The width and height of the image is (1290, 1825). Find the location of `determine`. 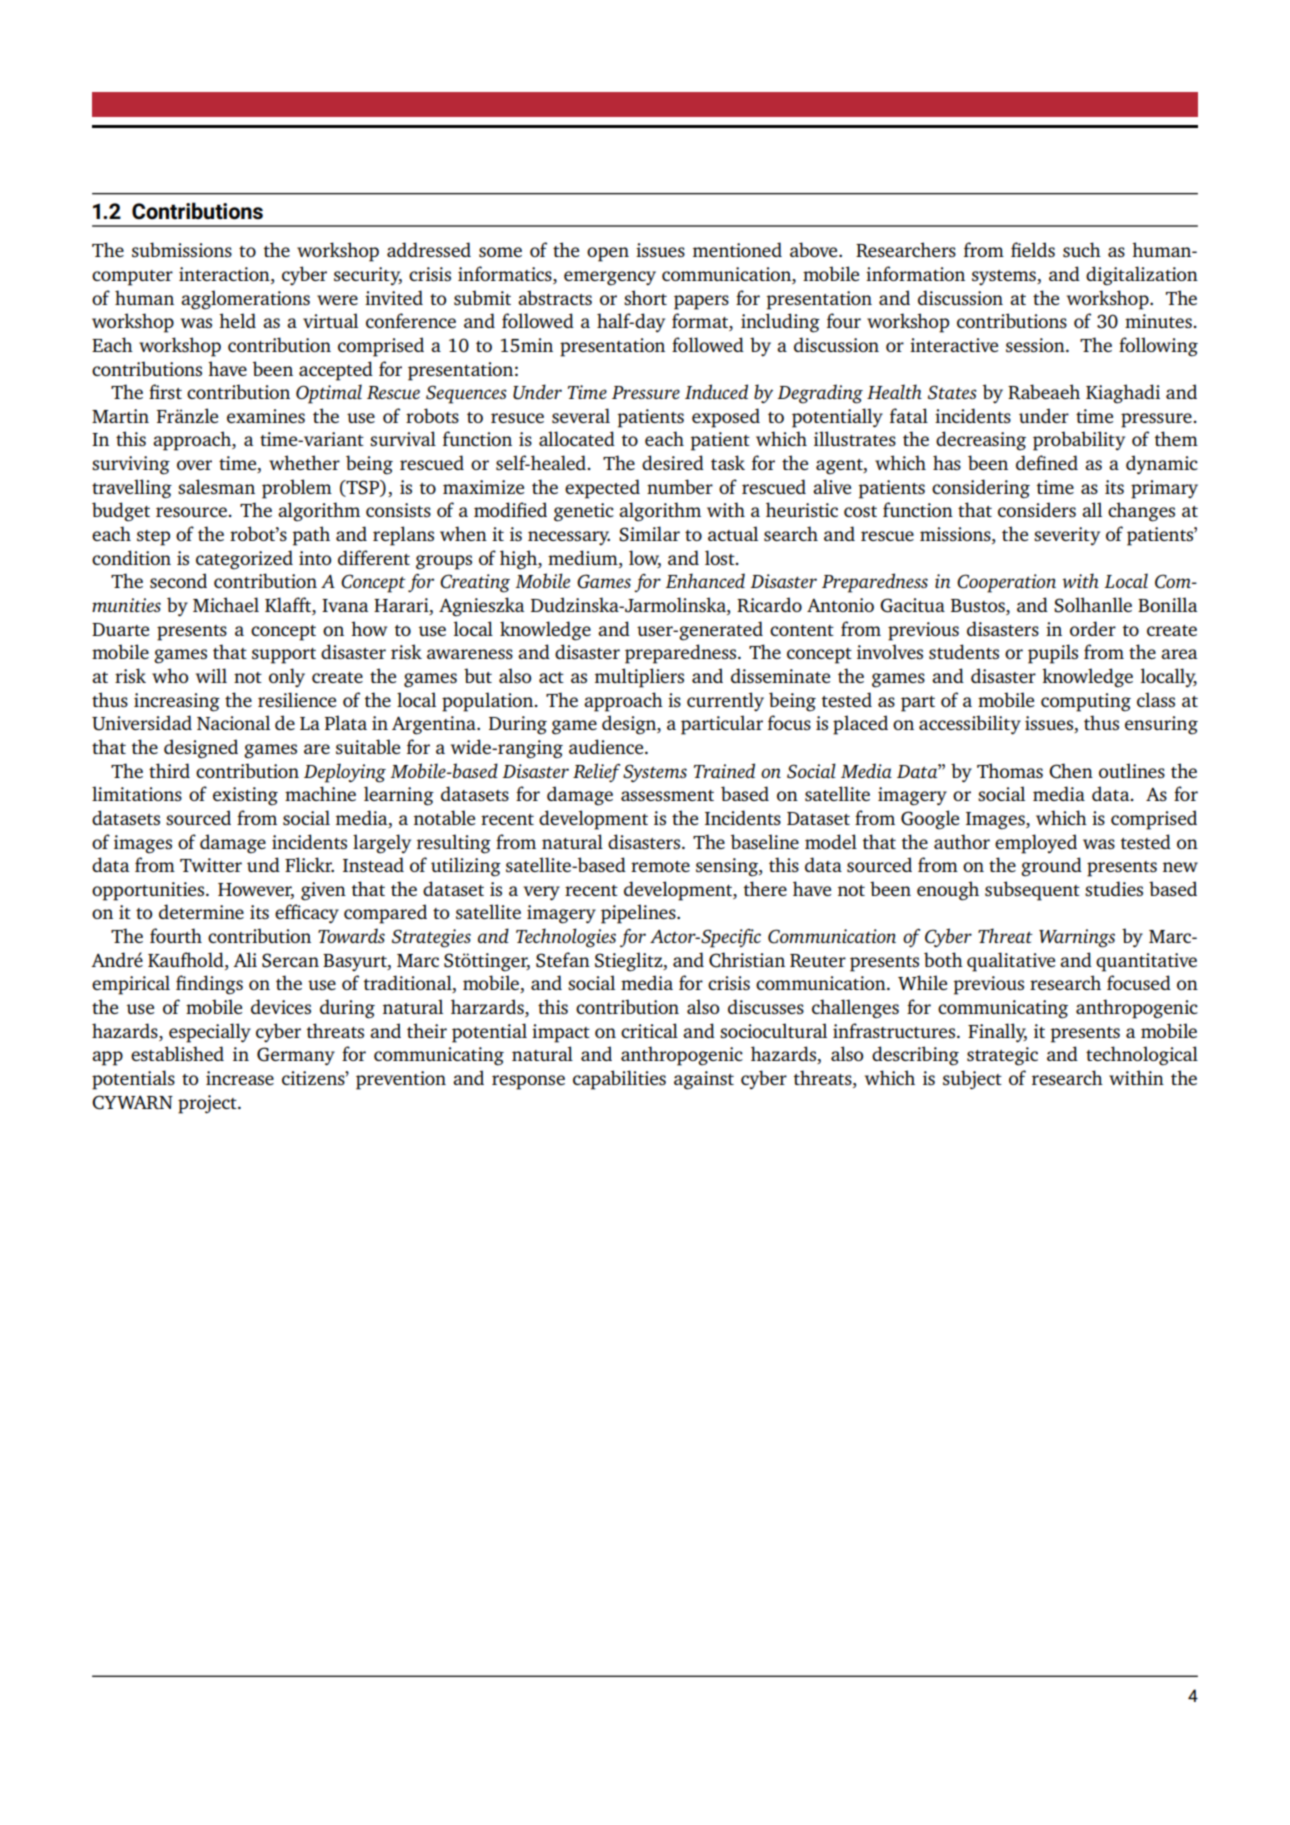

determine is located at coordinates (201, 911).
